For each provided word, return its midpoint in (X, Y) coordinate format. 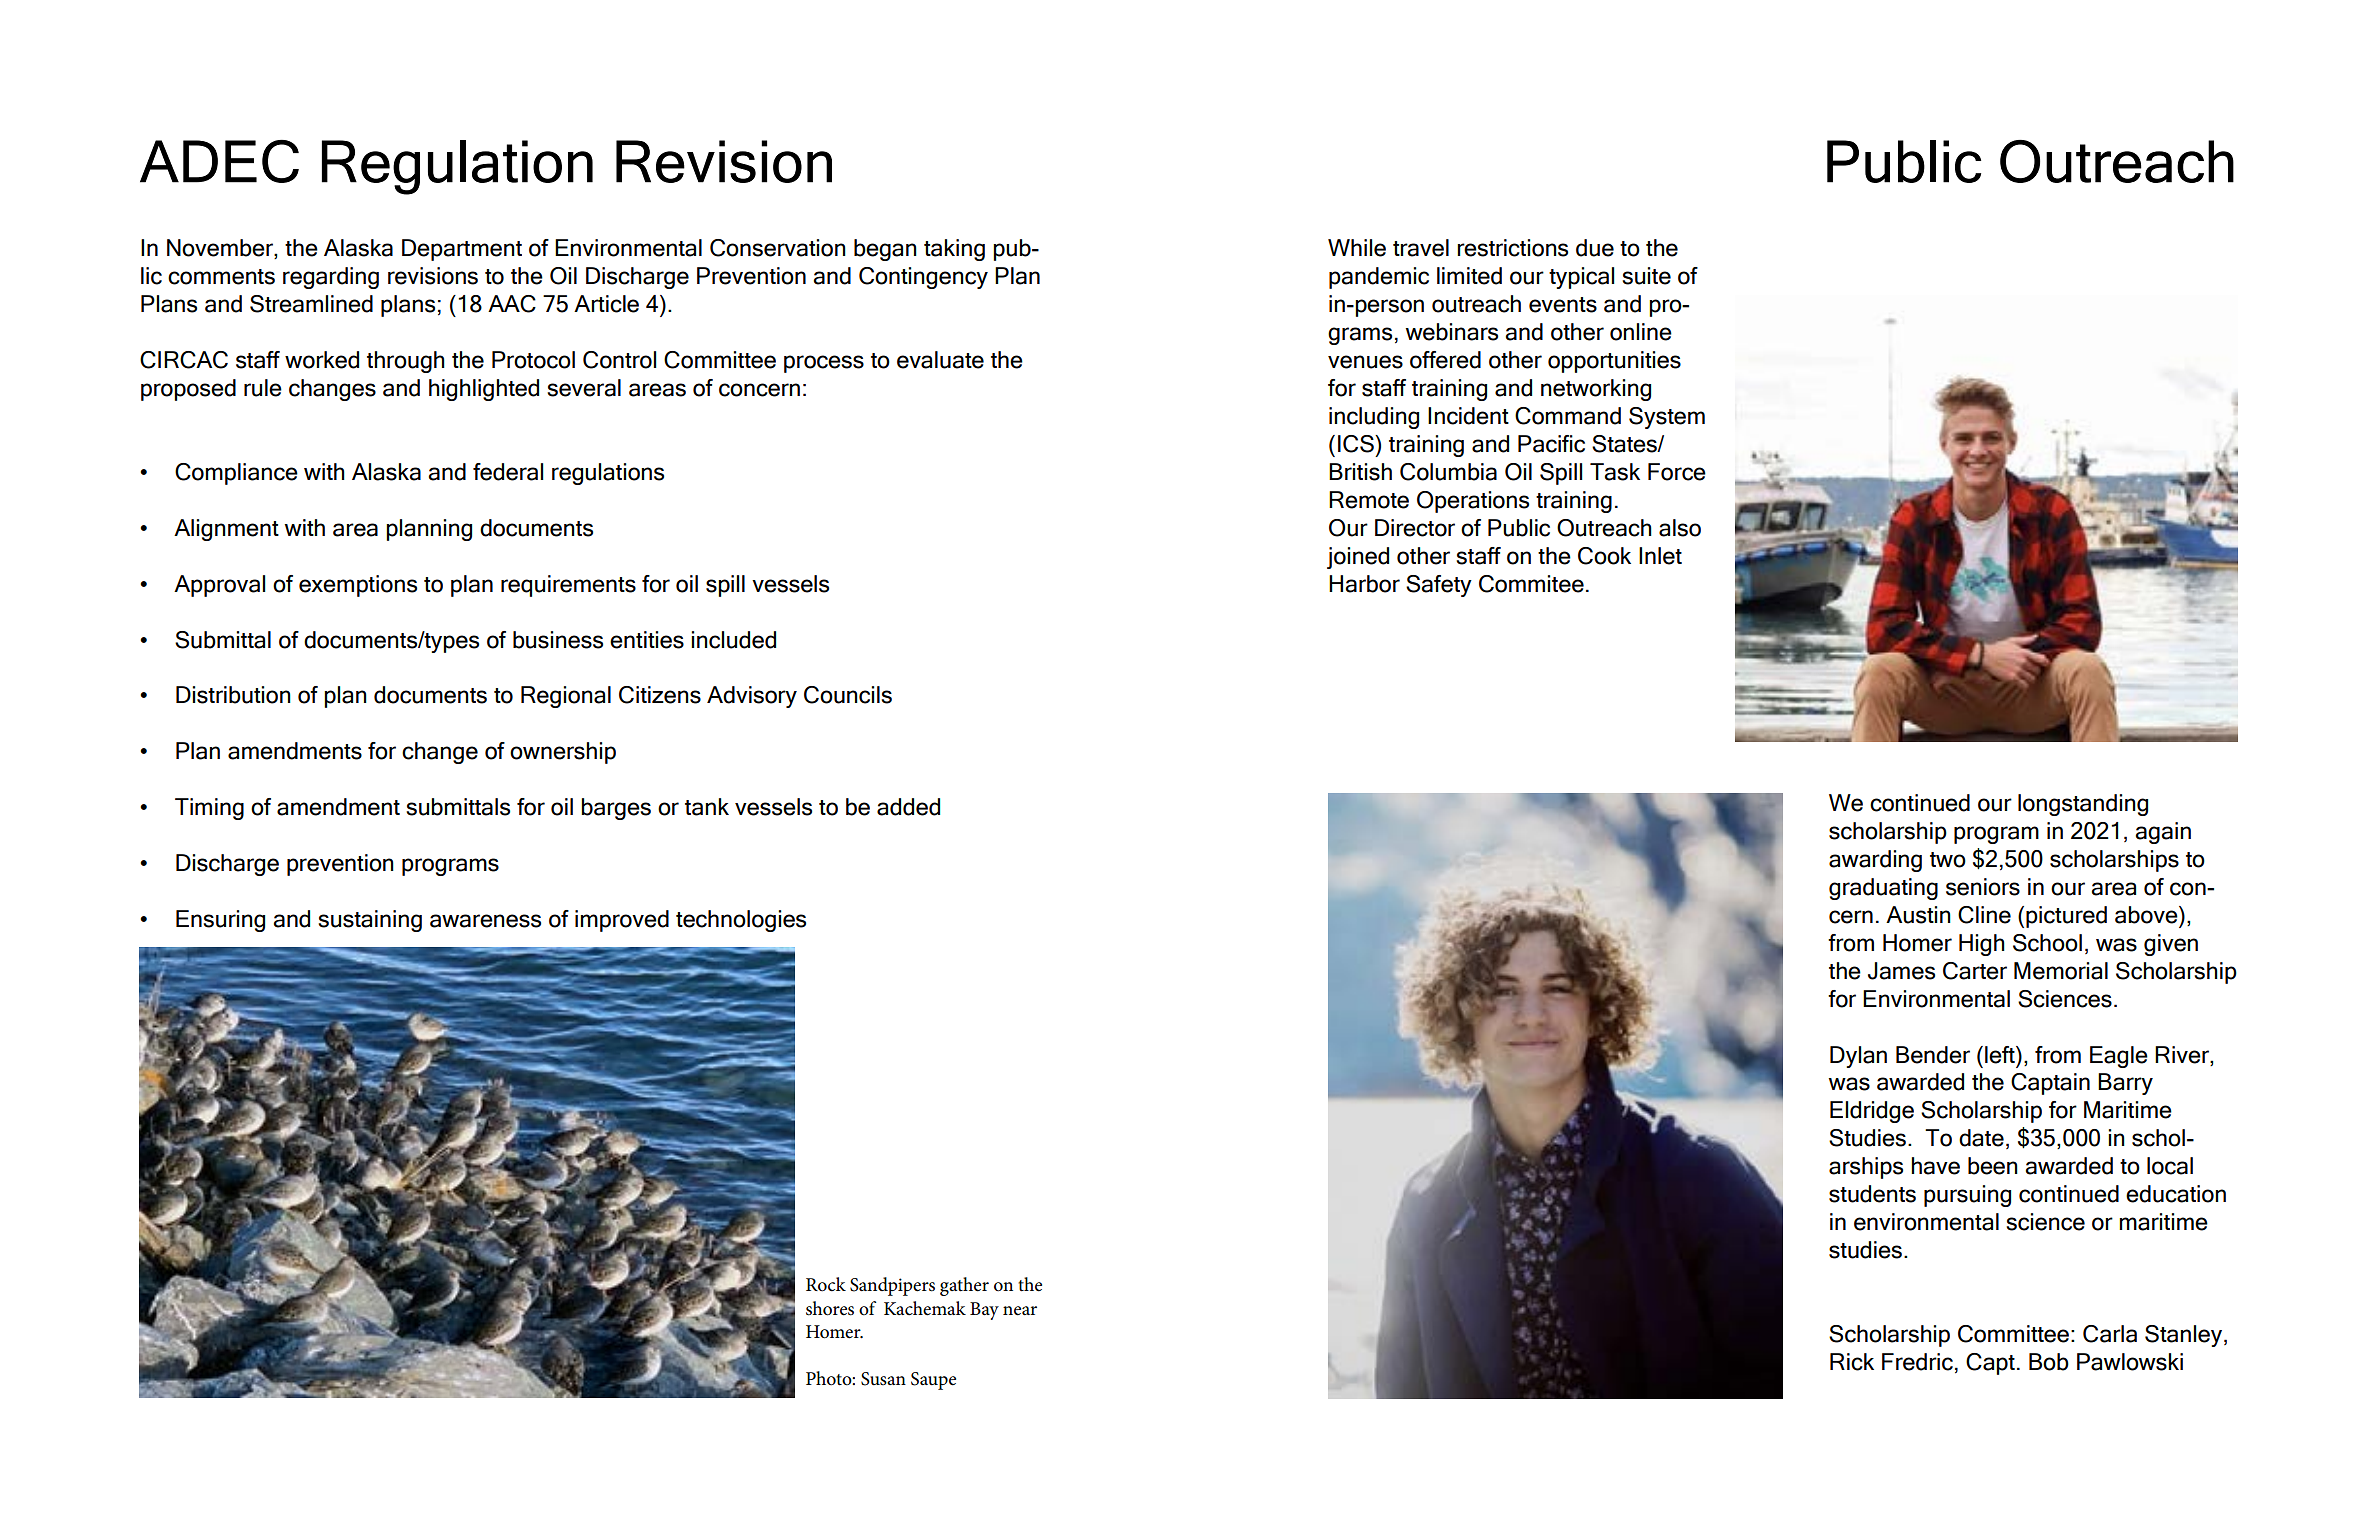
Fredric (1917, 1362)
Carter (1975, 971)
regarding (331, 278)
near (1020, 1311)
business (558, 640)
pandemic (1379, 278)
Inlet (1660, 556)
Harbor (1364, 584)
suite (1646, 276)
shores (830, 1308)
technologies (741, 921)
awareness (485, 921)
